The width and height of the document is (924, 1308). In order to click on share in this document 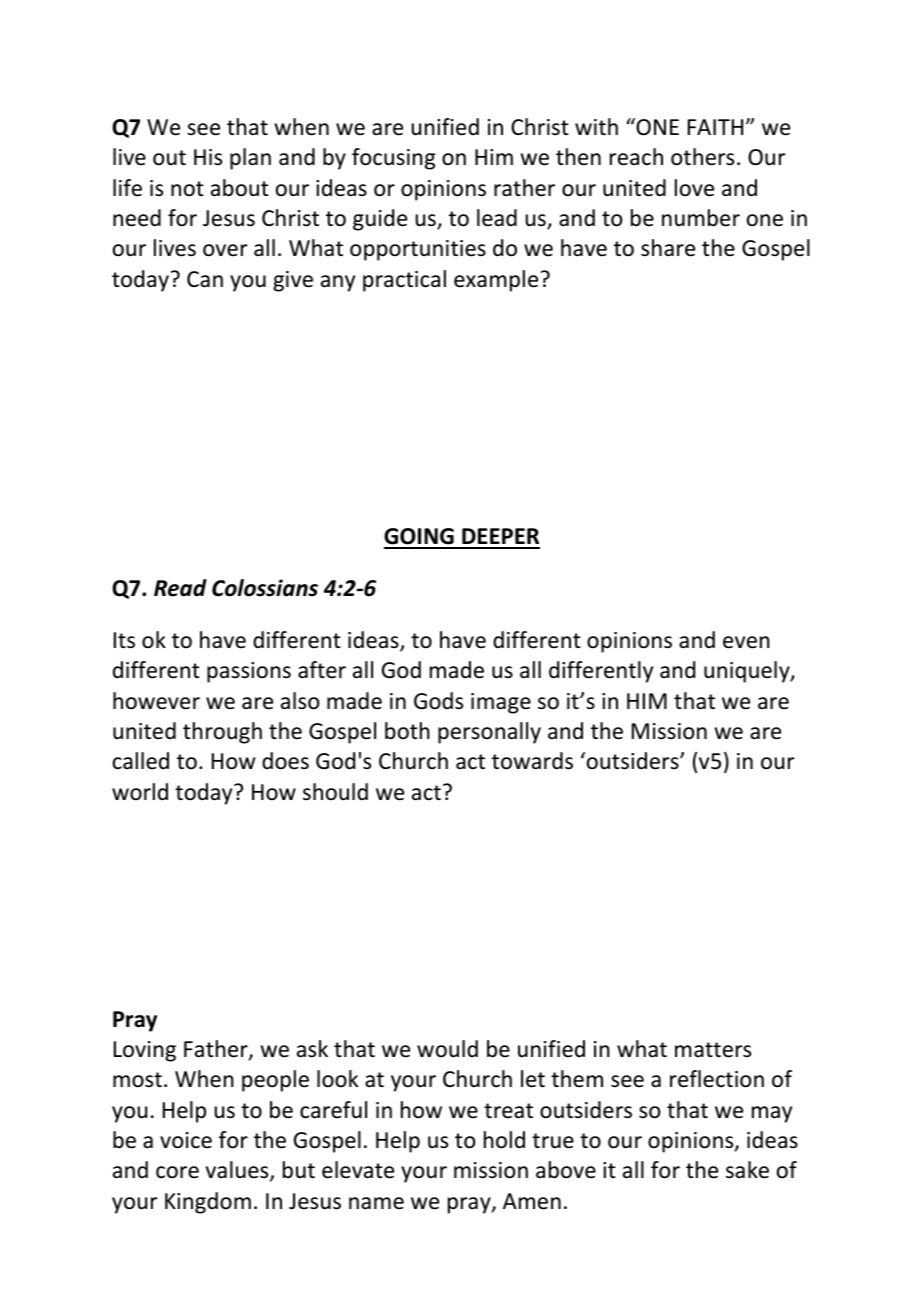, I will do `click(668, 248)`.
